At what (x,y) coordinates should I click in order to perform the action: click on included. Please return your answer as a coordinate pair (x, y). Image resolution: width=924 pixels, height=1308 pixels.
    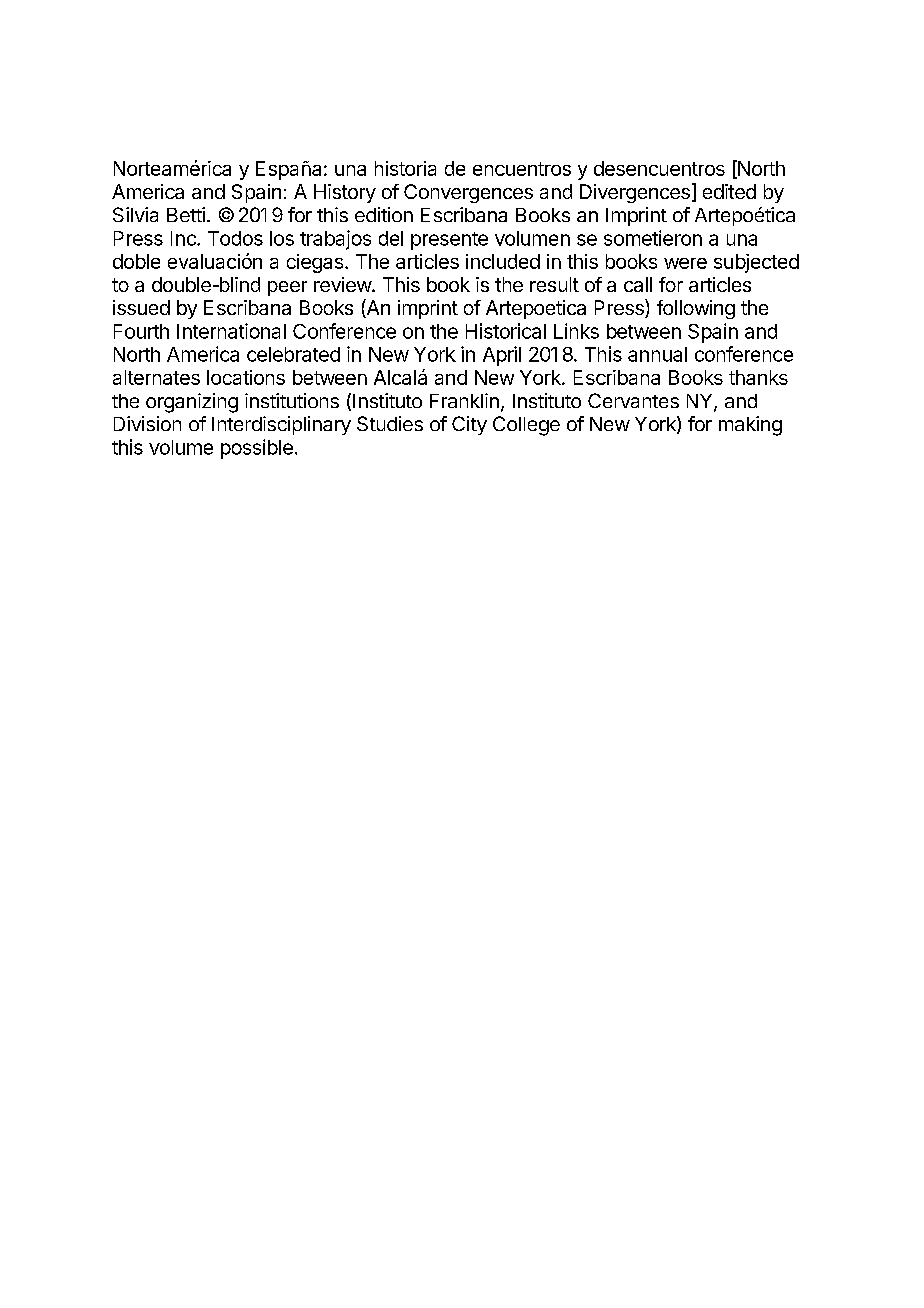
    Looking at the image, I should click on (503, 261).
